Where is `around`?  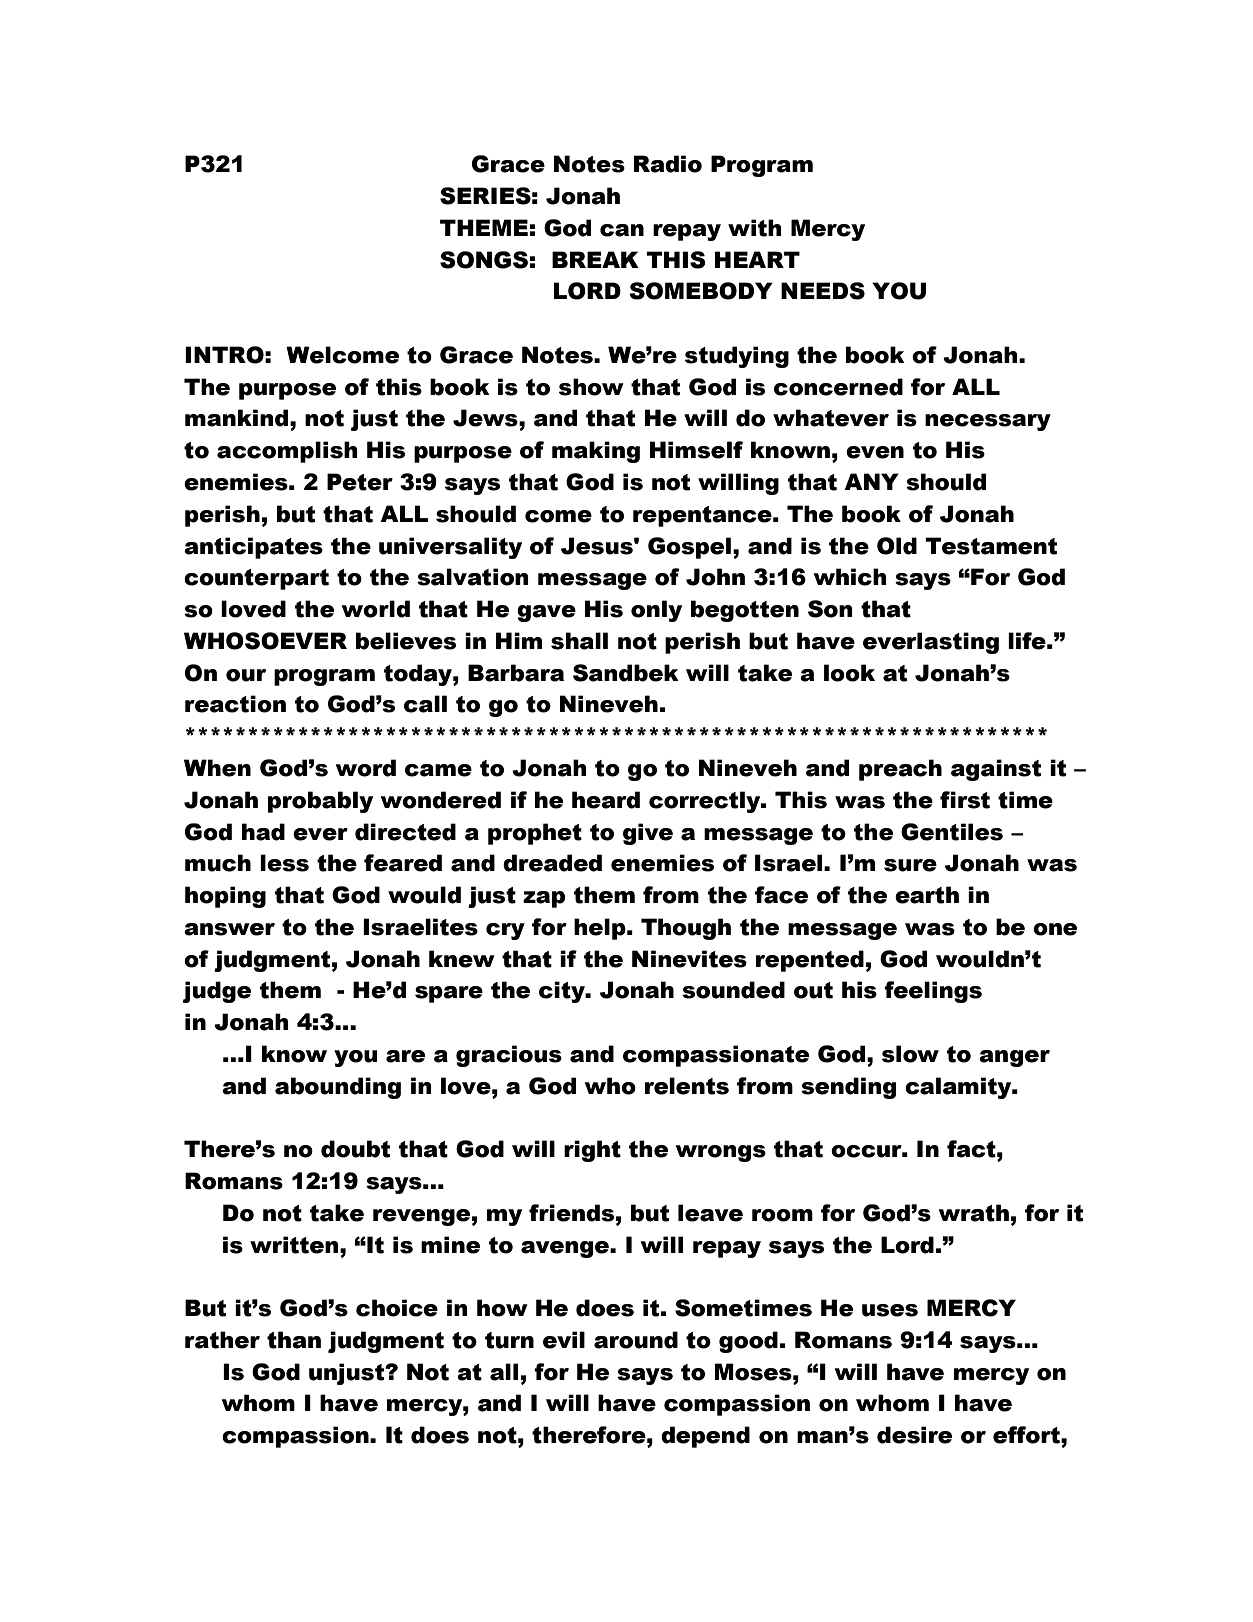 around is located at coordinates (636, 1340).
